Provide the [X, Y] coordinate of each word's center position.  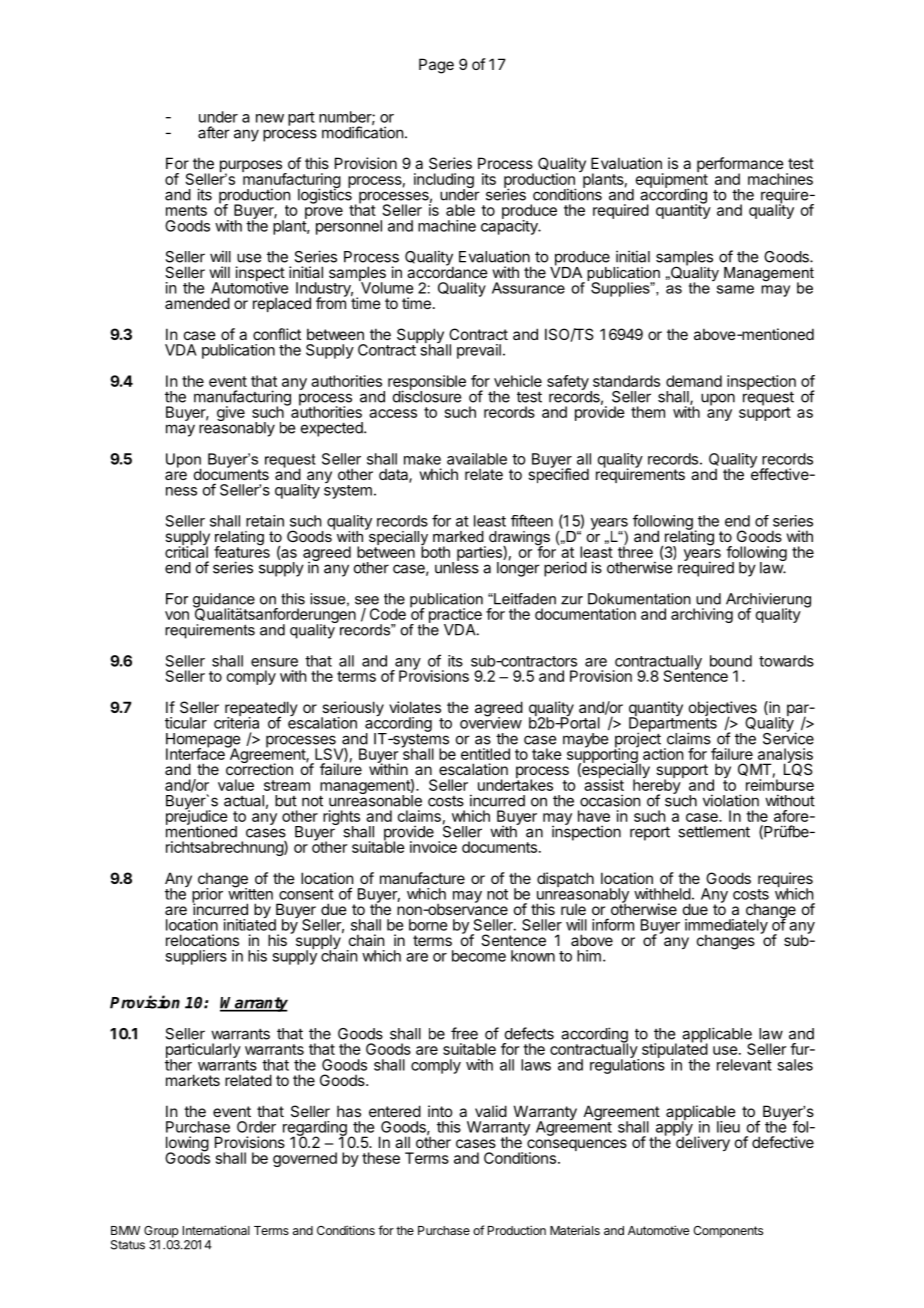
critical [186, 551]
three [635, 551]
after [214, 132]
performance [740, 166]
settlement [714, 832]
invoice [433, 847]
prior [207, 896]
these [381, 1158]
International [216, 1230]
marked [458, 536]
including [444, 182]
